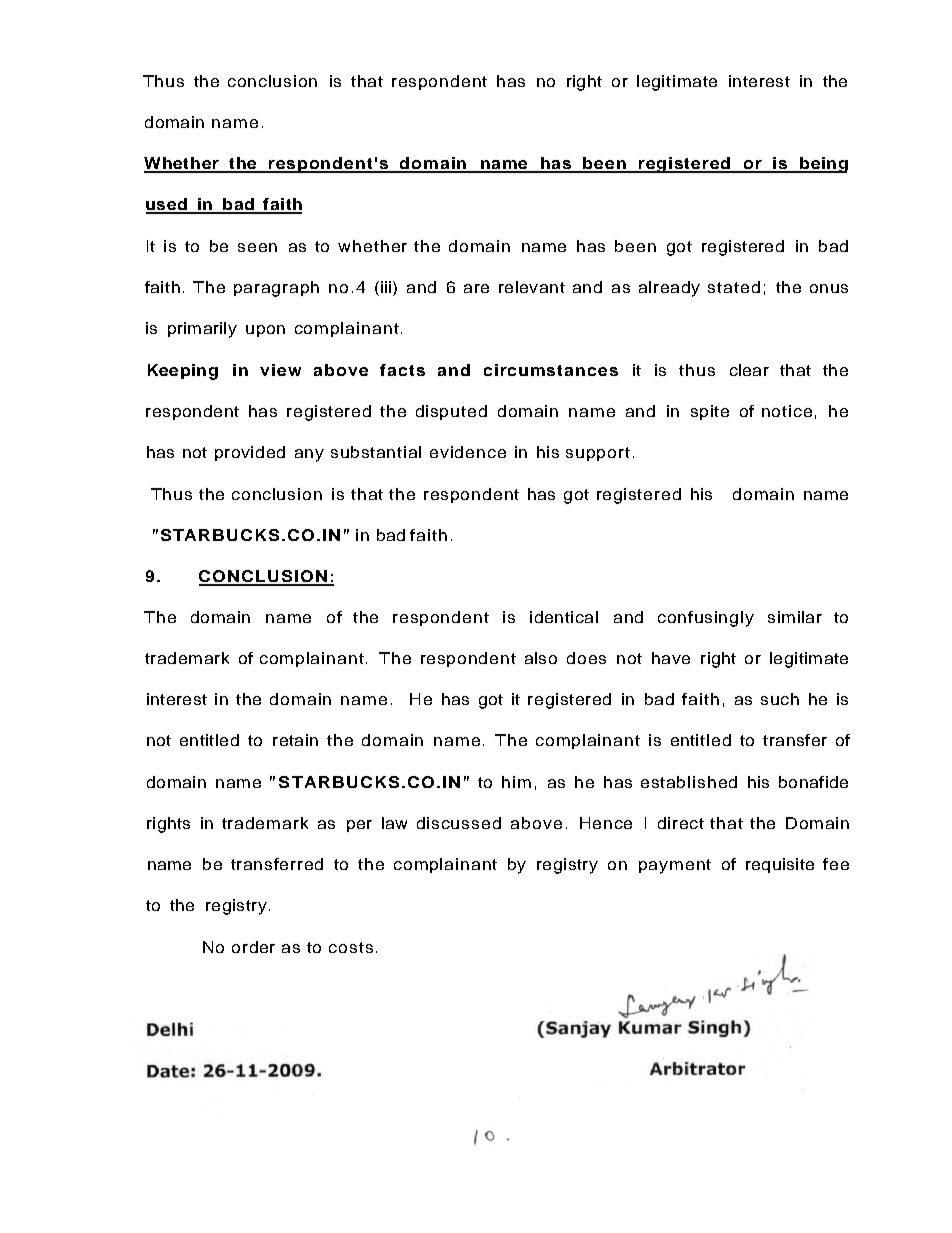  I want to click on evidence, so click(468, 452).
